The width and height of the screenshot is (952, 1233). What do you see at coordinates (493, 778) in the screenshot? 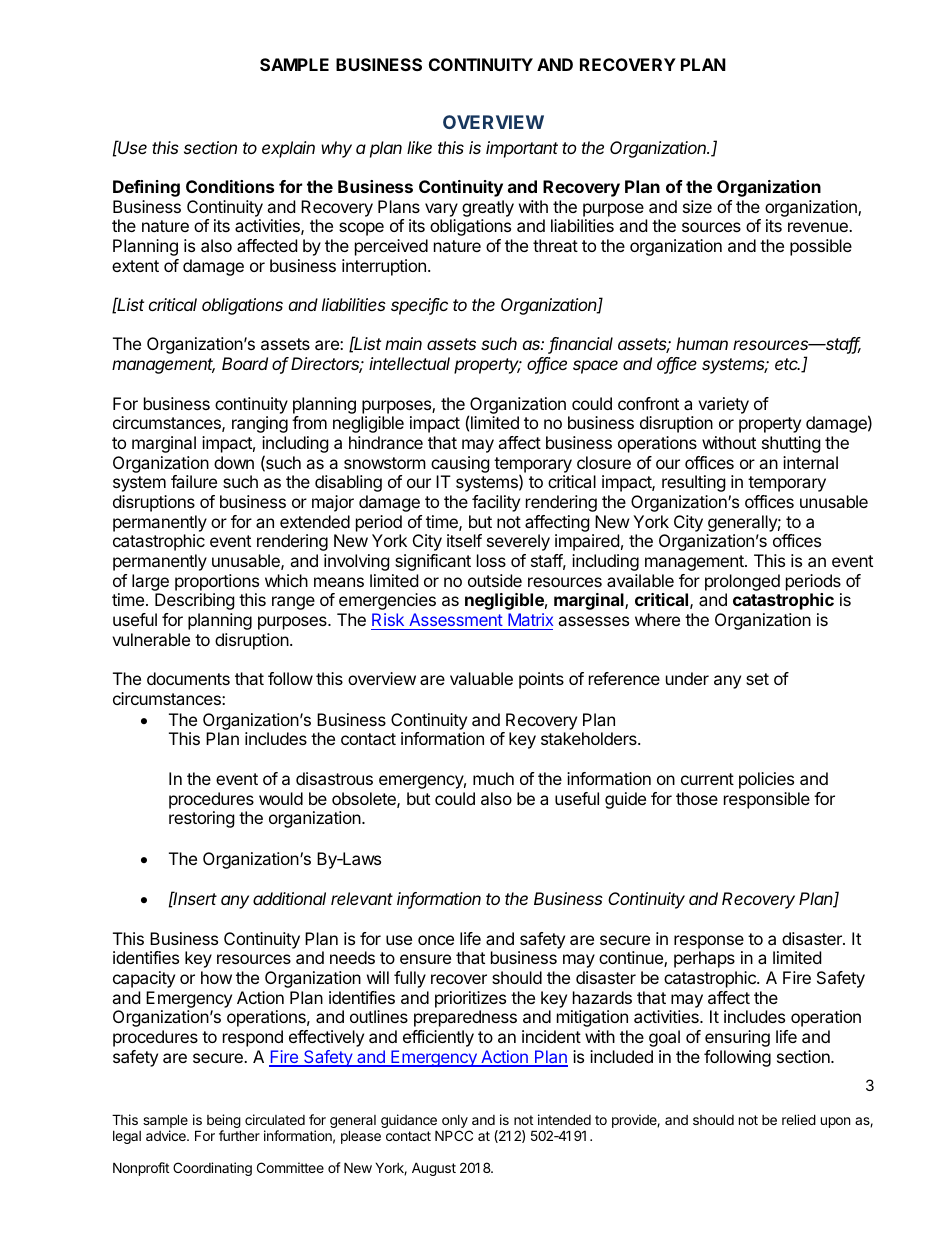
I see `much` at bounding box center [493, 778].
